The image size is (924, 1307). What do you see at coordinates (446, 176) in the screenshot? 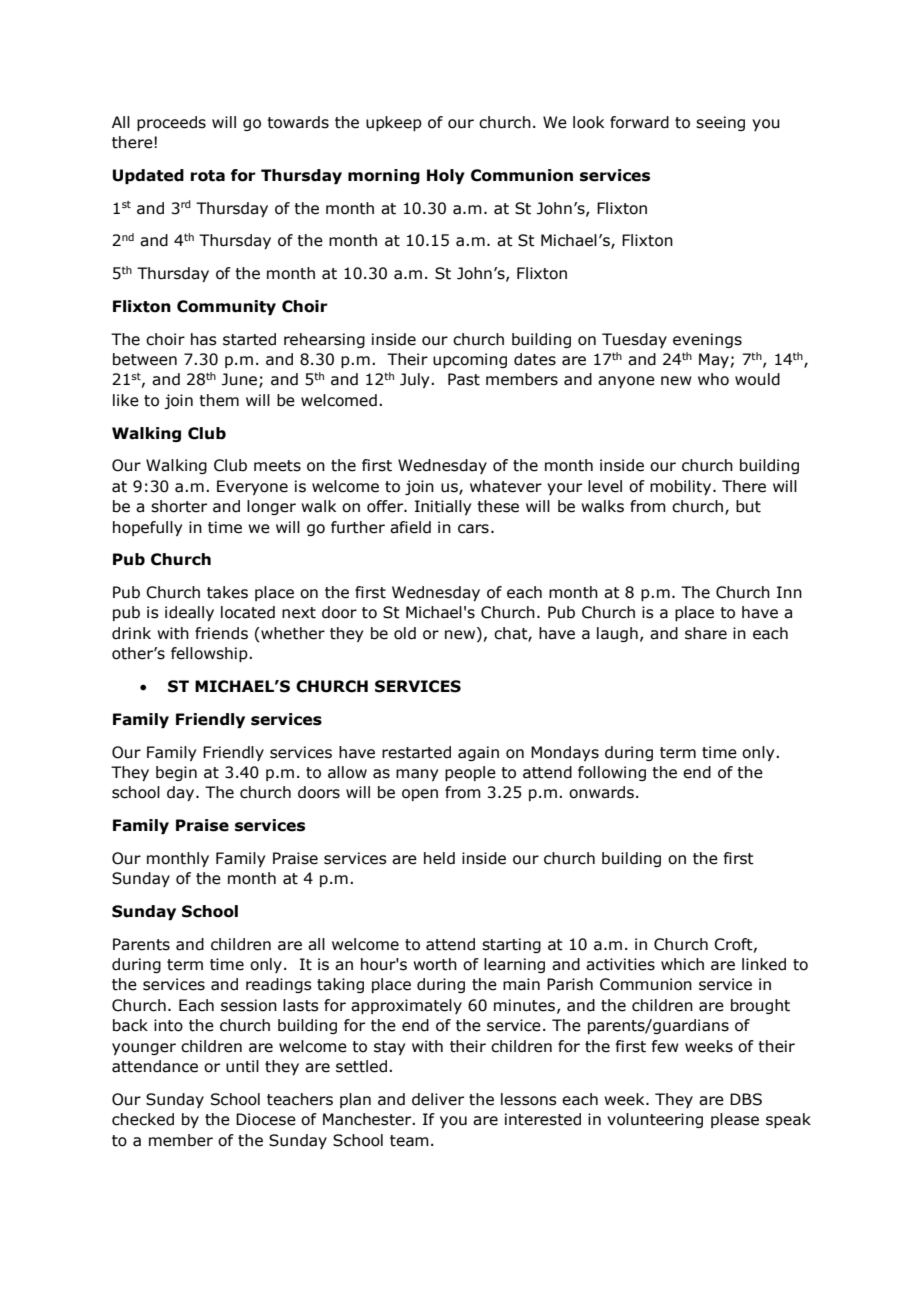
I see `Holy` at bounding box center [446, 176].
